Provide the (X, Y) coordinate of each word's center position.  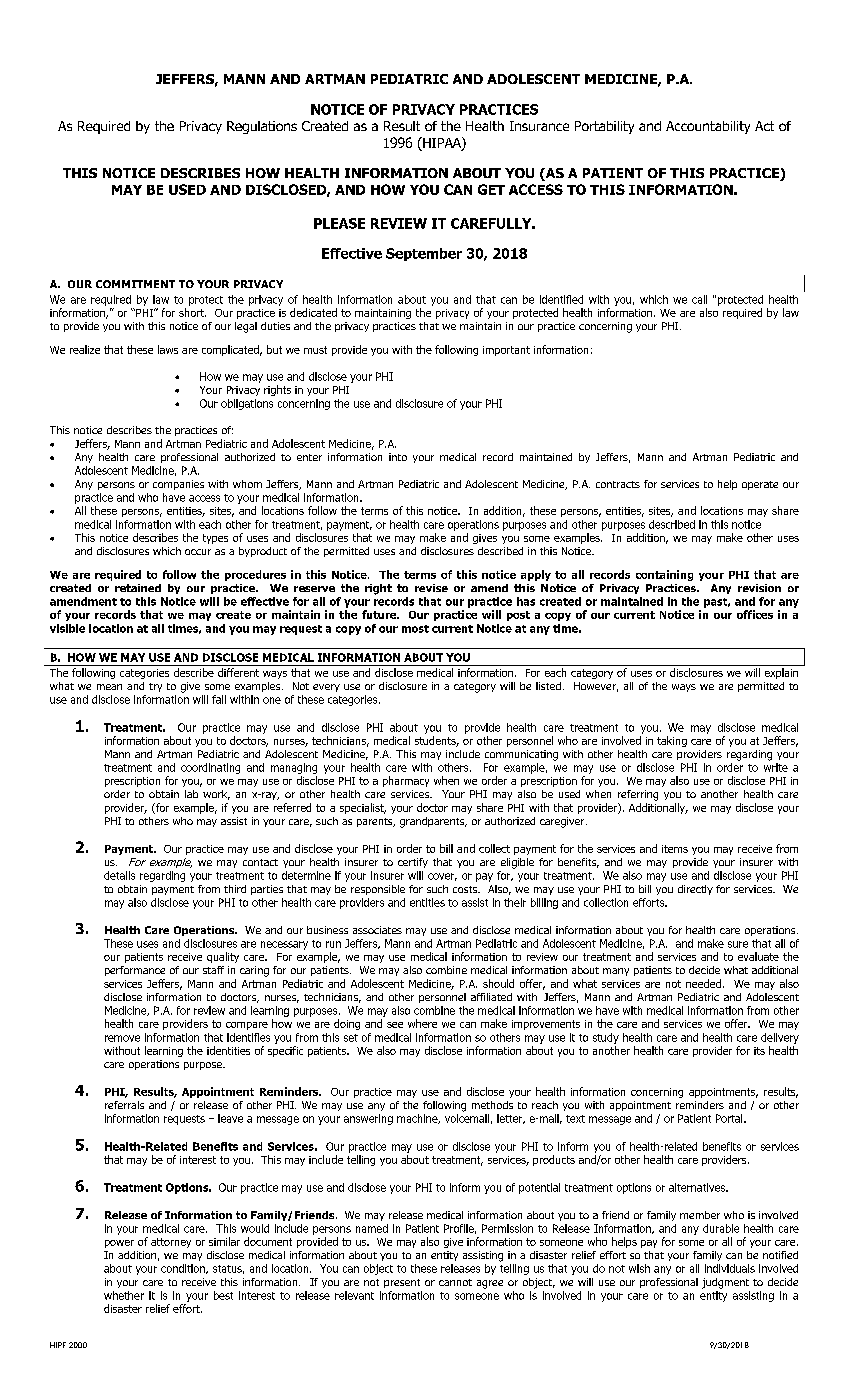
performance (135, 971)
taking (672, 741)
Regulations (262, 127)
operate (760, 485)
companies (178, 485)
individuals (730, 1268)
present (402, 1283)
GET (491, 189)
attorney (171, 1243)
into (398, 457)
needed (703, 983)
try (155, 687)
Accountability (708, 127)
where (422, 1023)
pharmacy (406, 781)
